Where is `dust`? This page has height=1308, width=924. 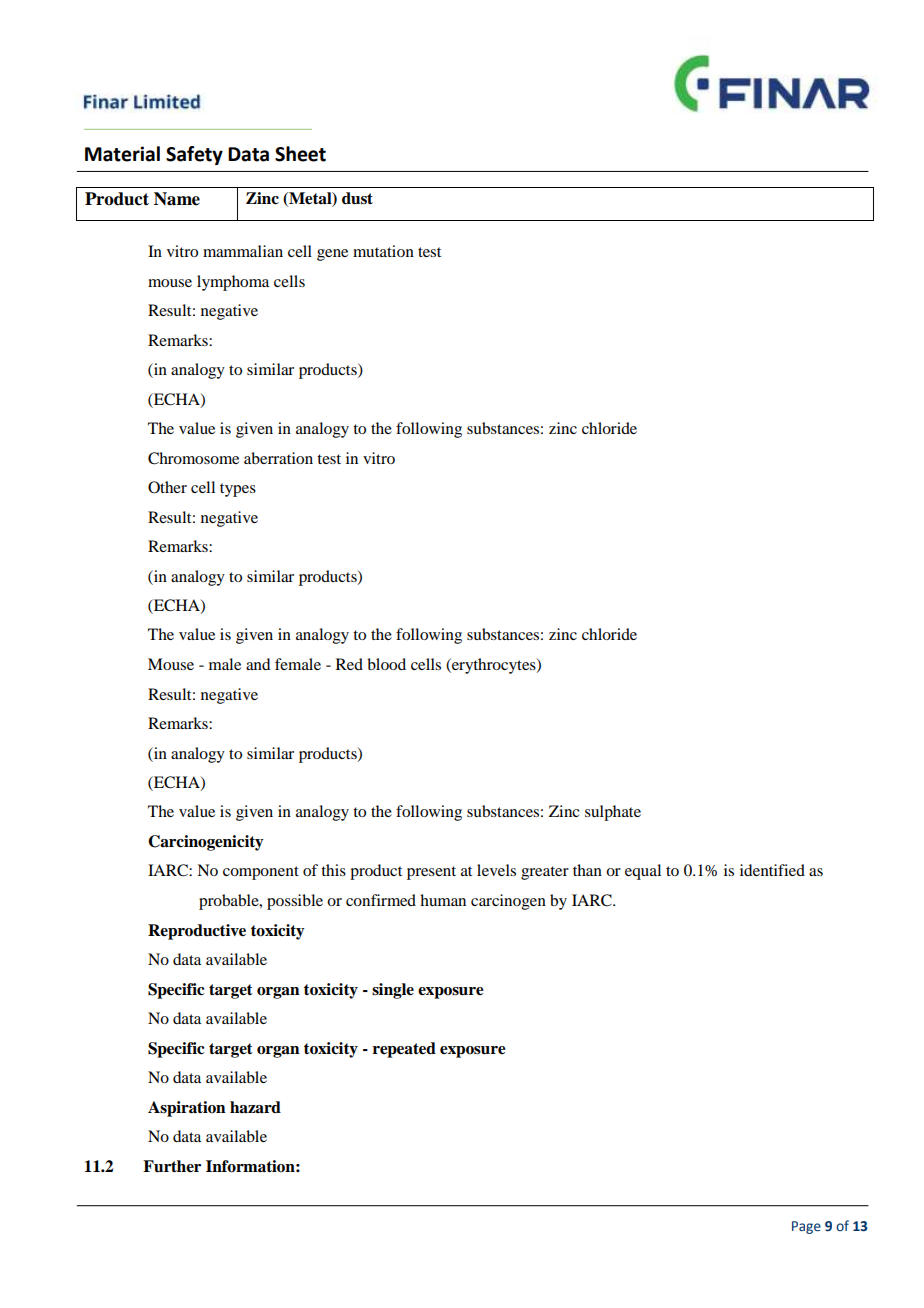
dust is located at coordinates (357, 198).
